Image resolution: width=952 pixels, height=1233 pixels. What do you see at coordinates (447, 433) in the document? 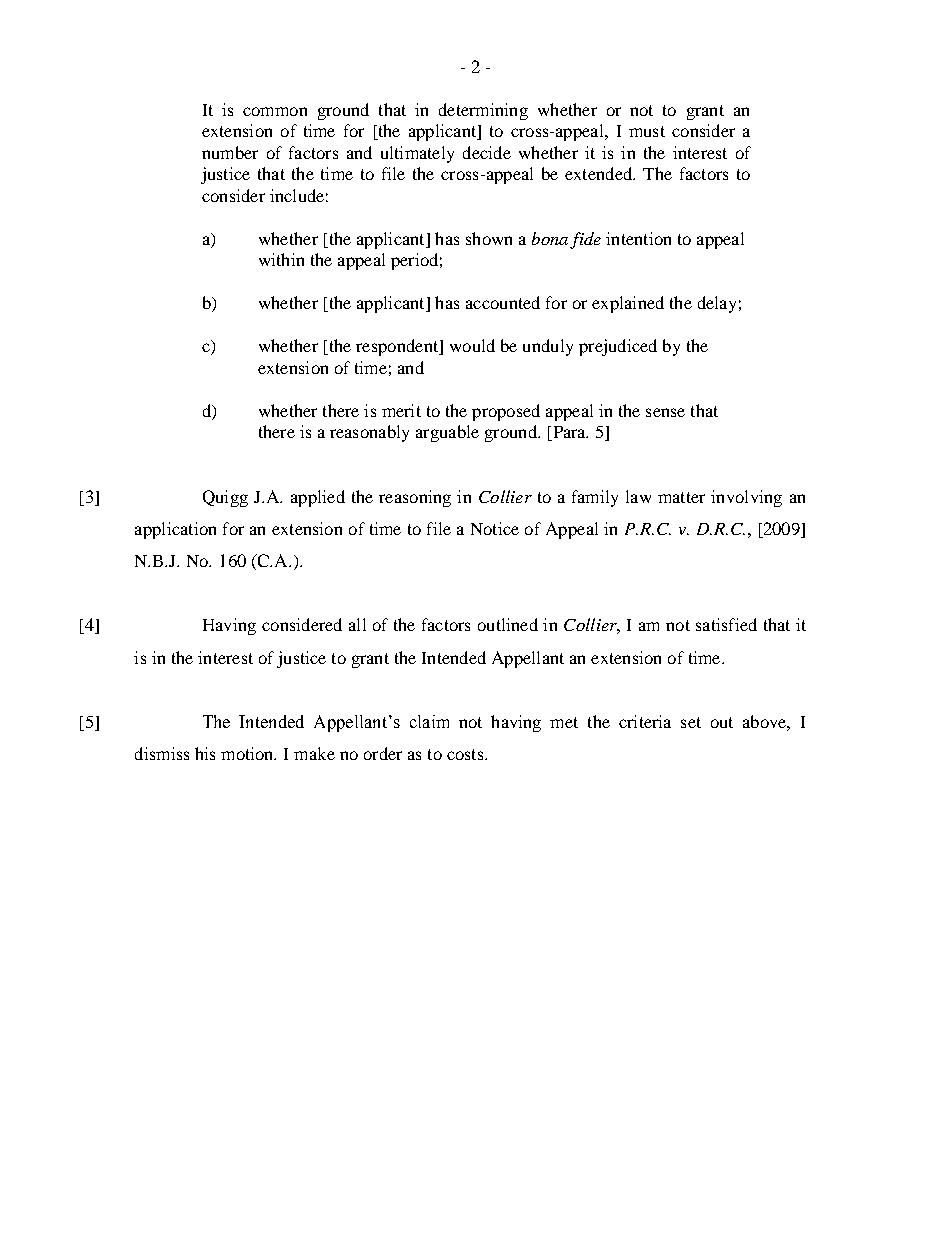
I see `arguable` at bounding box center [447, 433].
